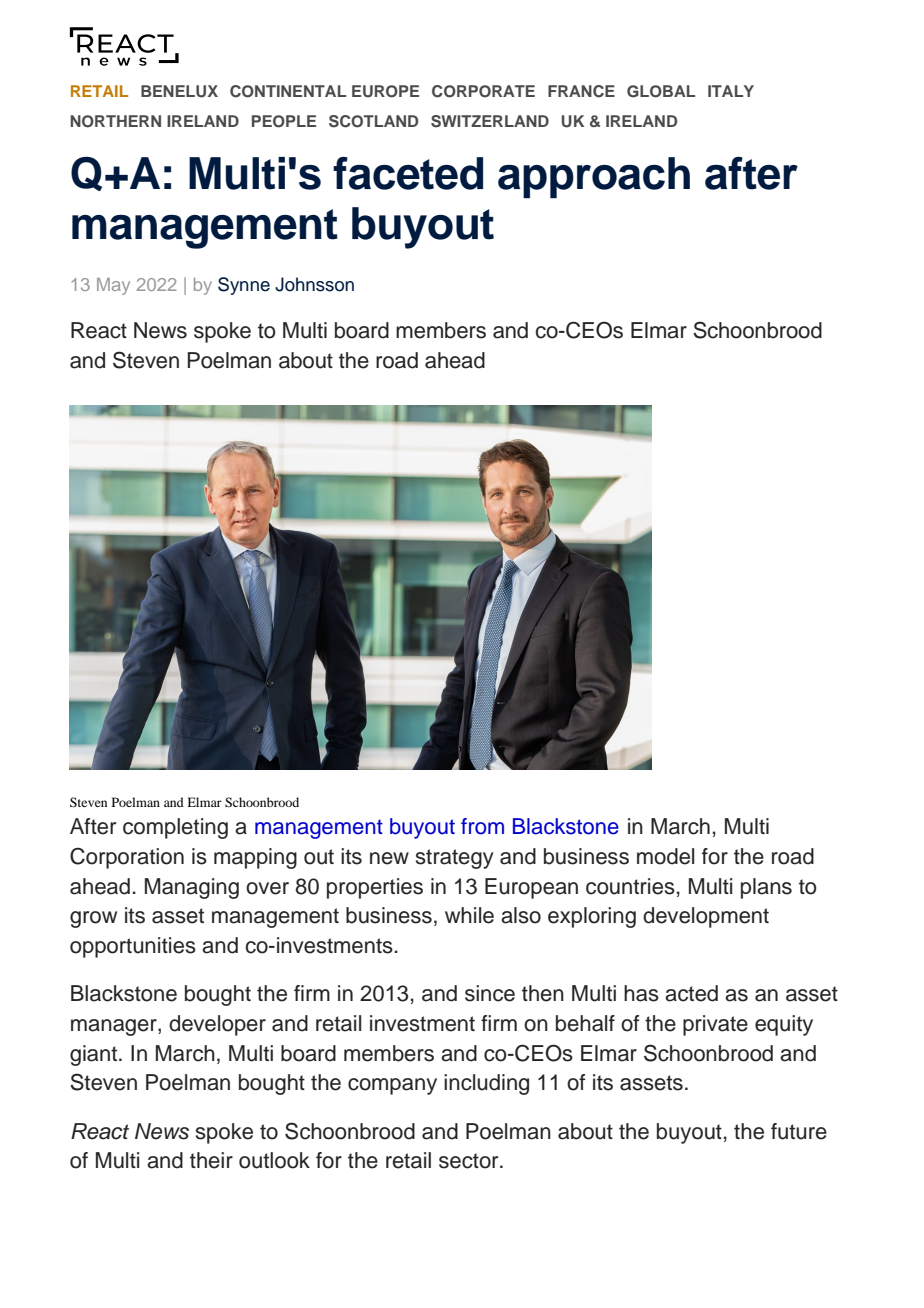  What do you see at coordinates (490, 121) in the screenshot?
I see `SWITZERLAND` at bounding box center [490, 121].
